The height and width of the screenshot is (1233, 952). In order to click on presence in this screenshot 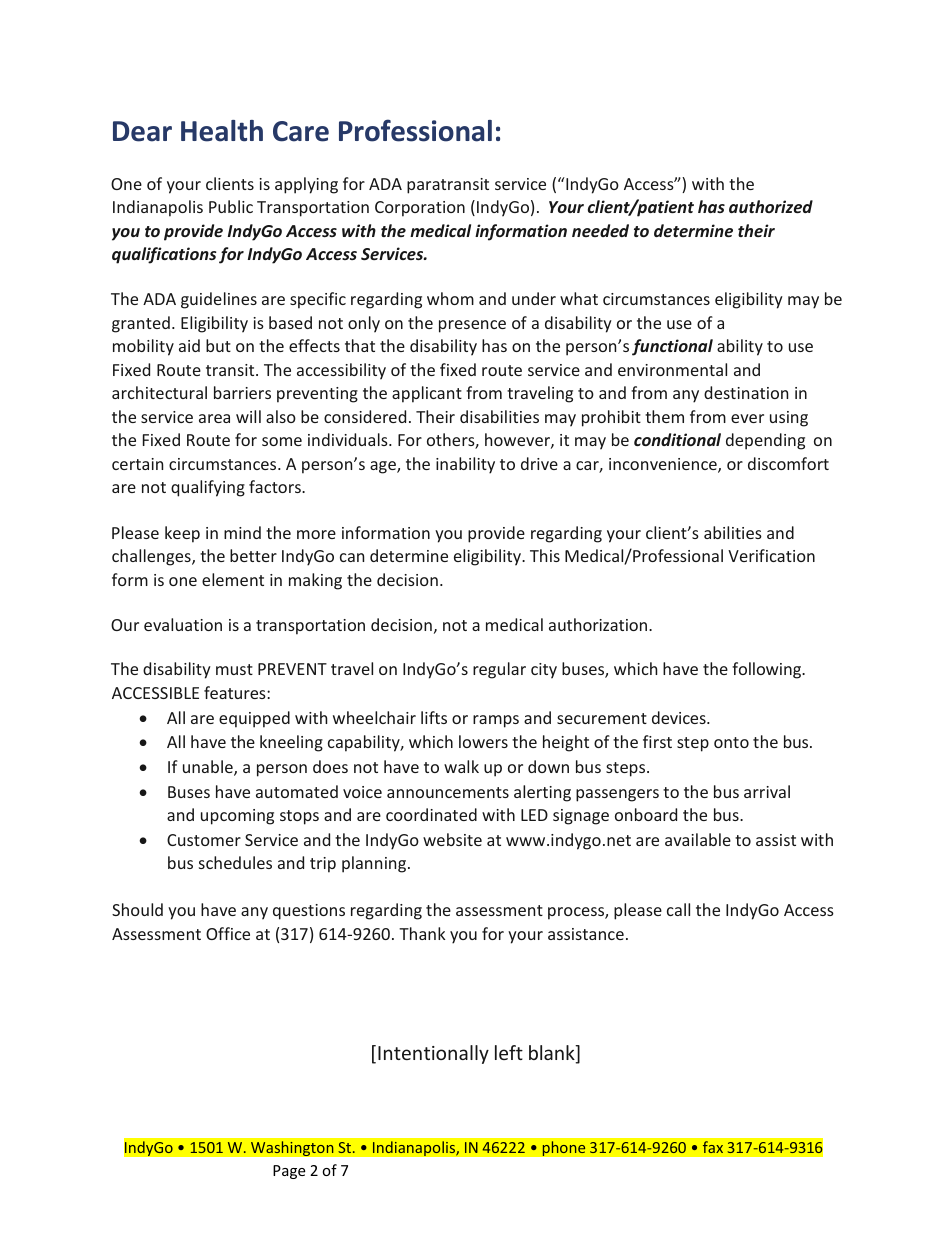, I will do `click(472, 326)`.
